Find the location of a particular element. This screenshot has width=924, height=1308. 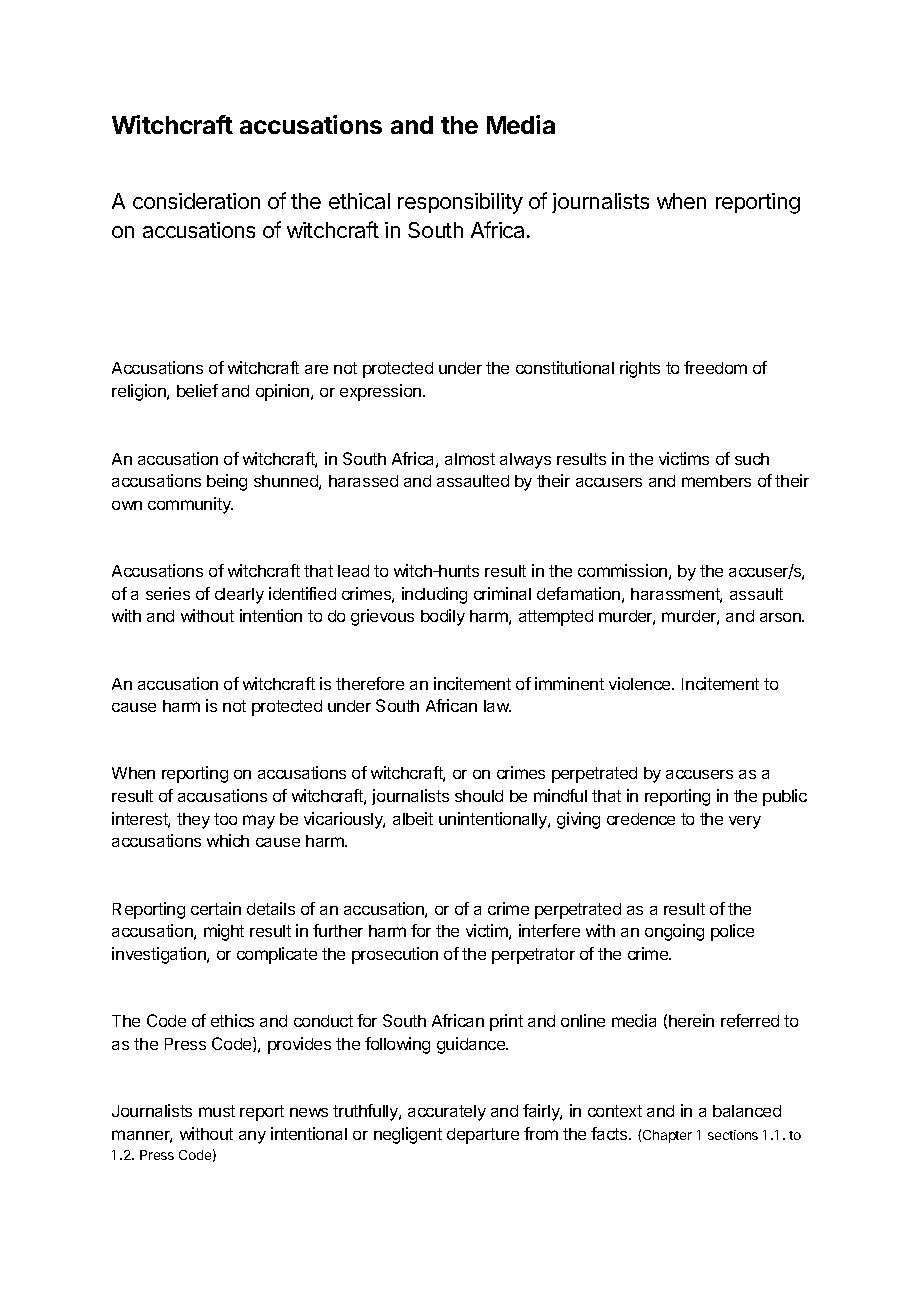

consideration is located at coordinates (196, 201).
